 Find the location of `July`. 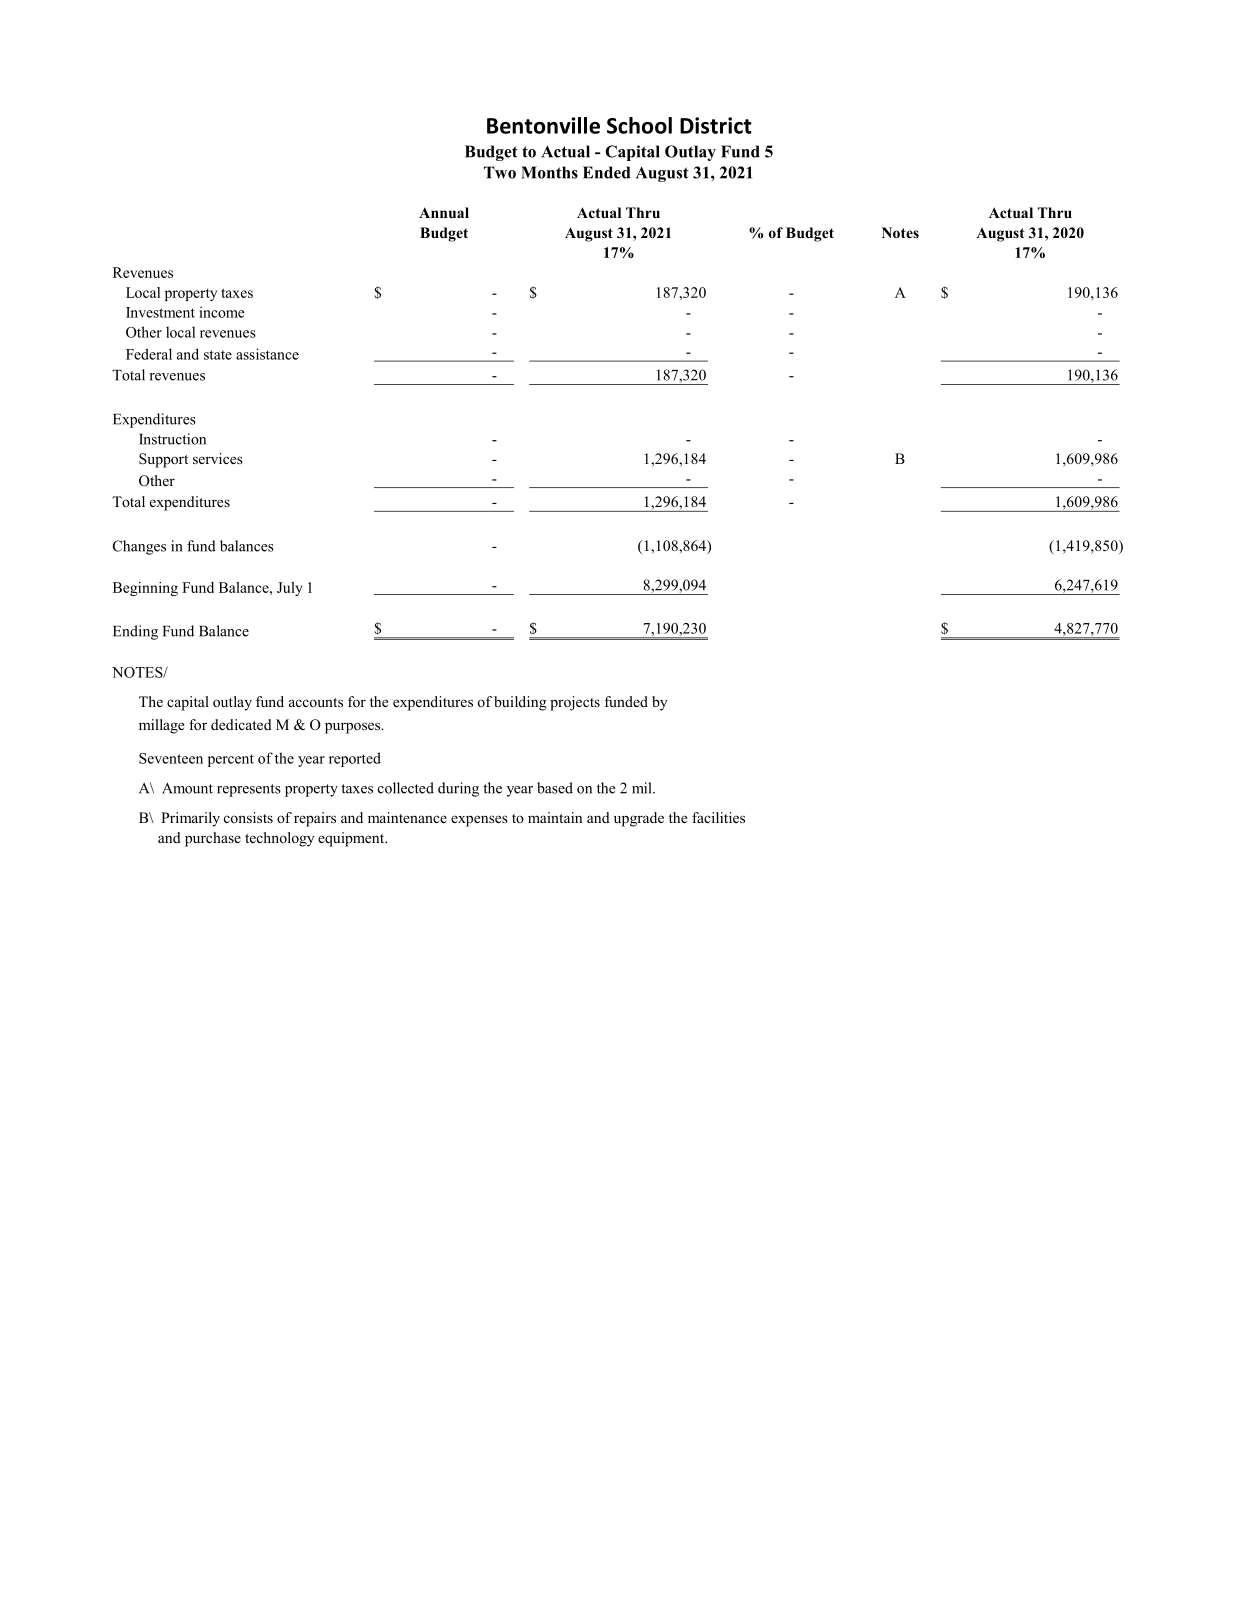

July is located at coordinates (290, 589).
